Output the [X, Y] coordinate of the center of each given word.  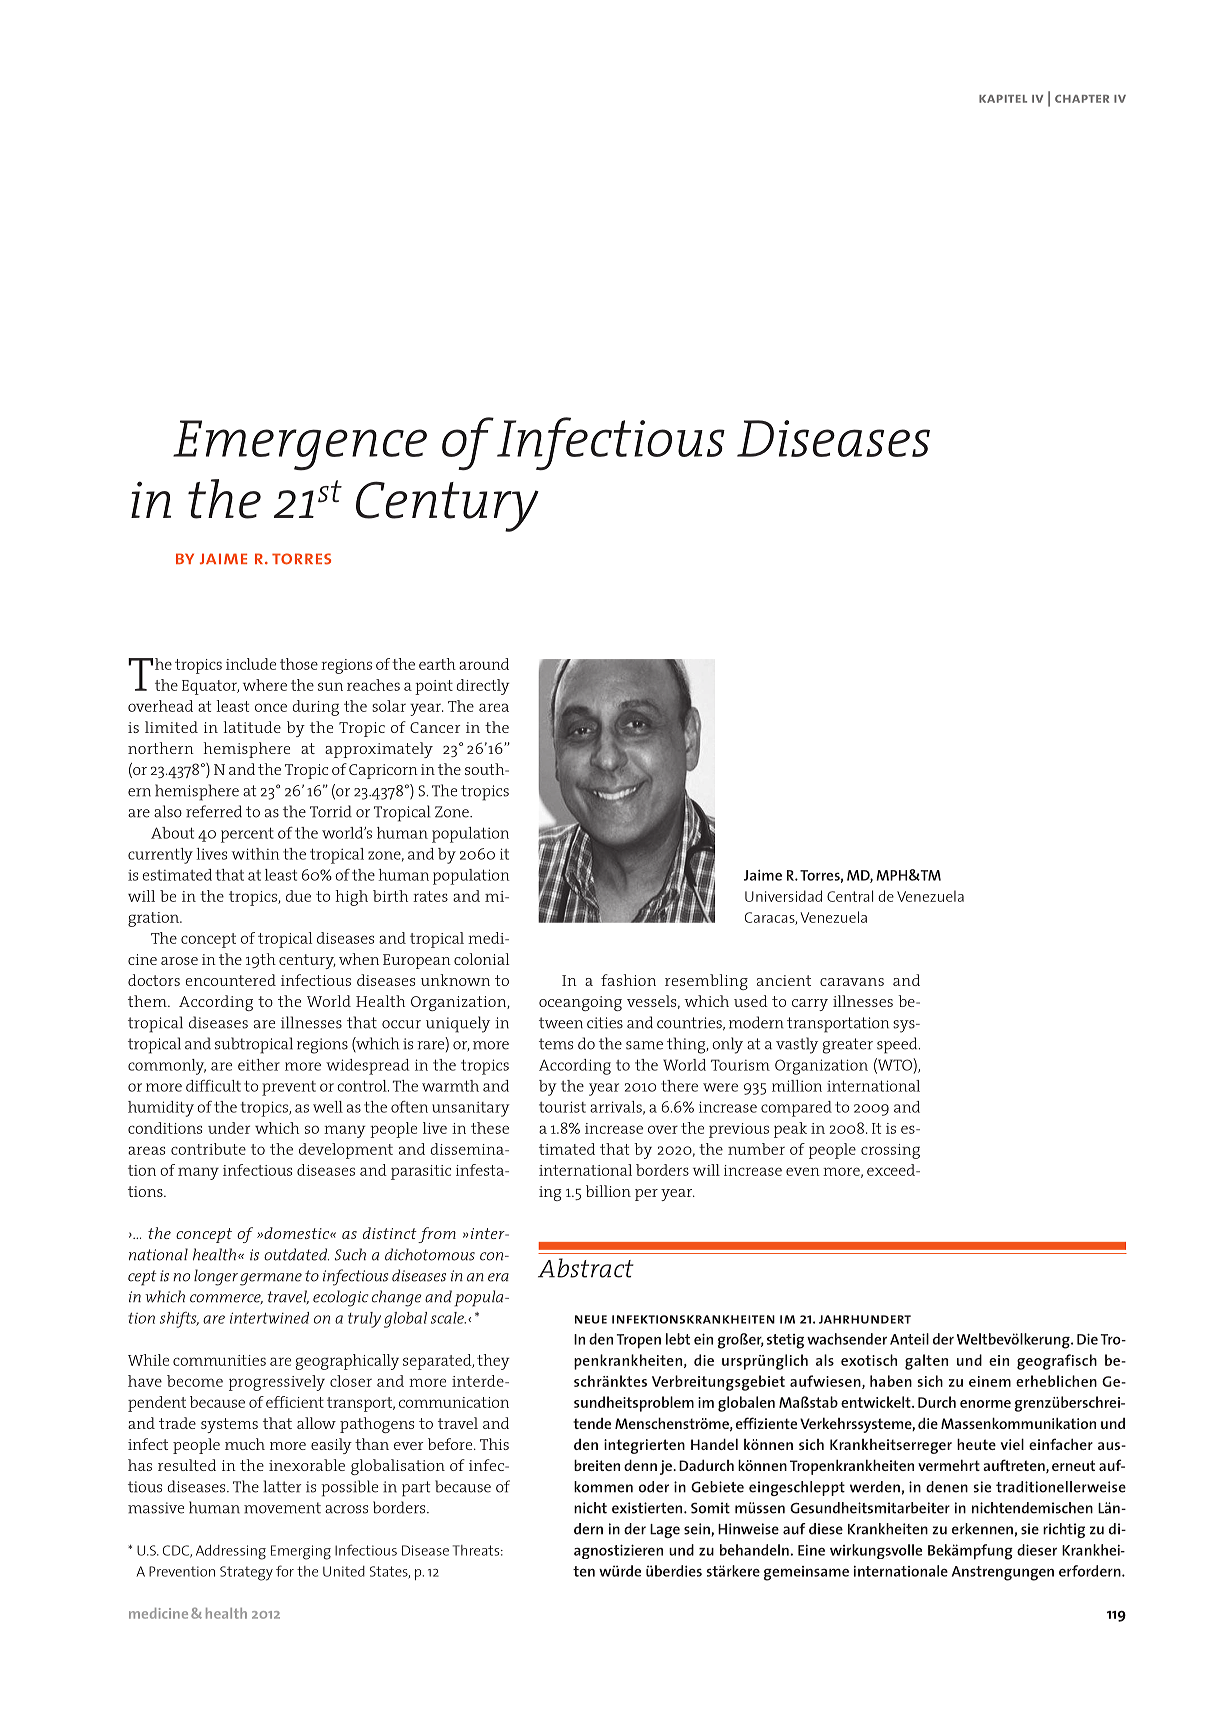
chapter [1082, 99]
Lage [665, 1531]
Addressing [231, 1552]
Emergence [300, 445]
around [484, 664]
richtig [1064, 1530]
